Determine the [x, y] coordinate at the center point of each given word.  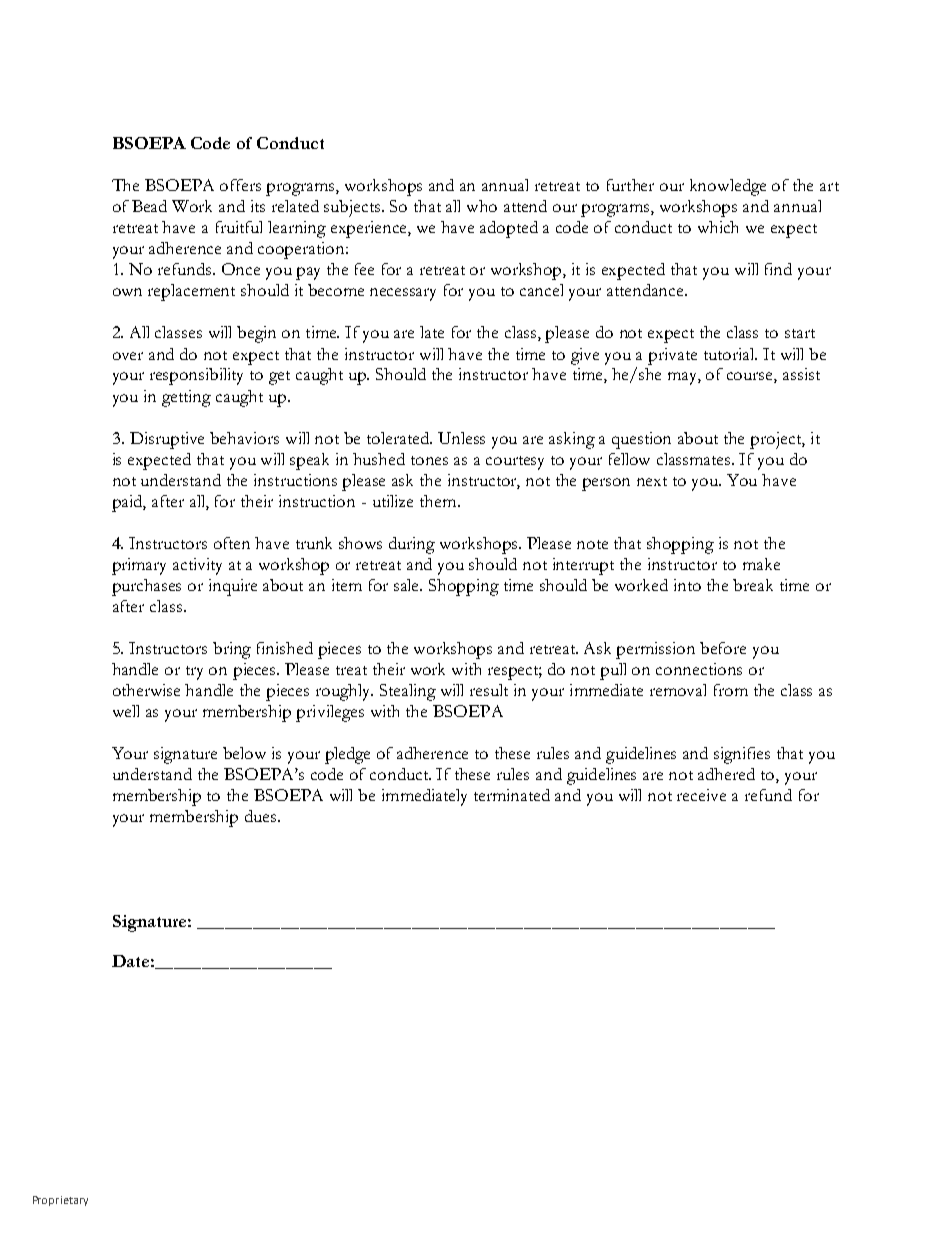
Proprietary [60, 1201]
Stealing [408, 692]
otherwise [146, 690]
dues [262, 816]
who [482, 206]
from [731, 690]
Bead [149, 206]
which [718, 227]
